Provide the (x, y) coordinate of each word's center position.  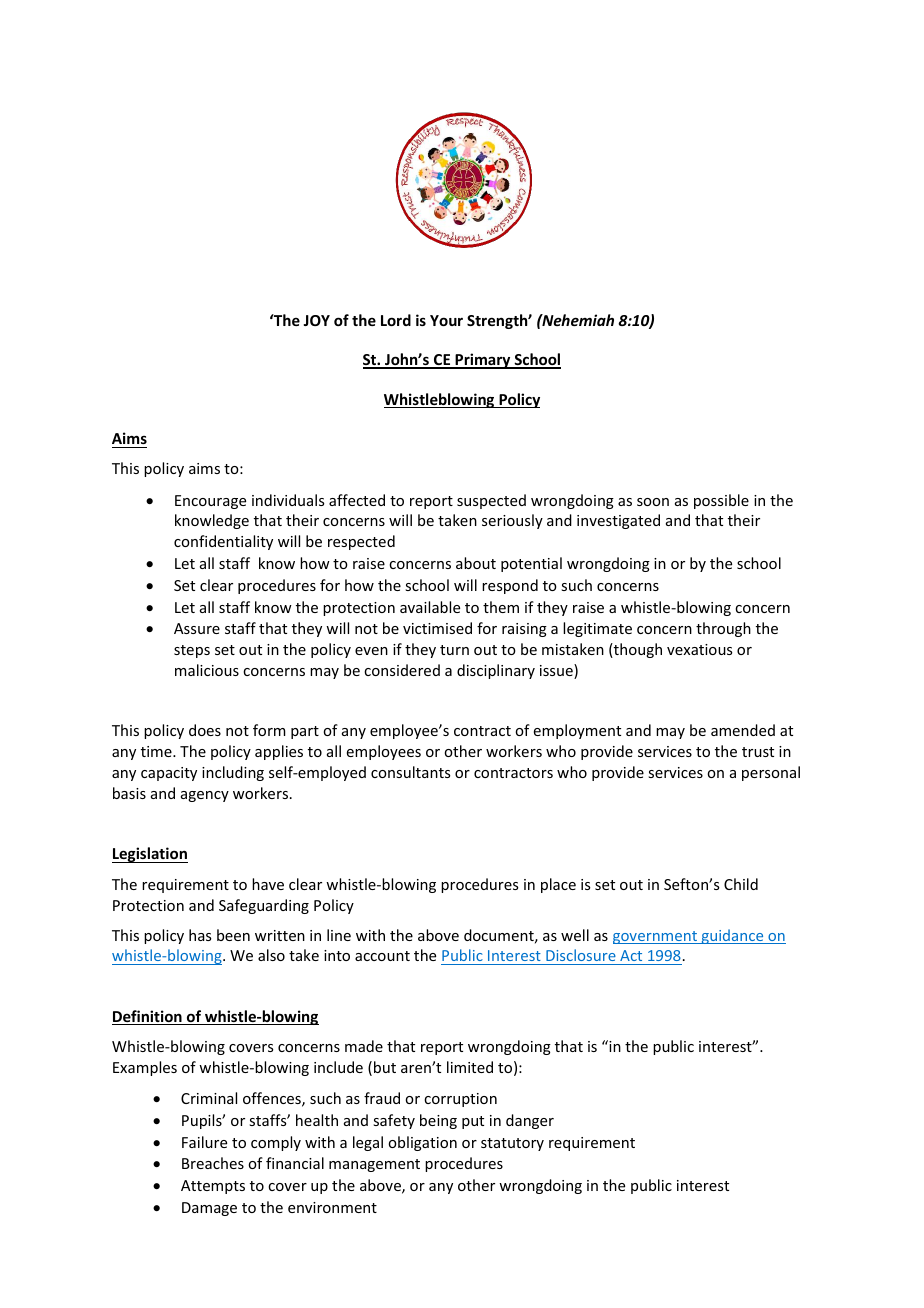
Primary (483, 361)
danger (530, 1121)
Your (446, 320)
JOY (316, 320)
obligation (422, 1143)
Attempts (213, 1187)
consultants (410, 772)
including (233, 773)
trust (758, 752)
